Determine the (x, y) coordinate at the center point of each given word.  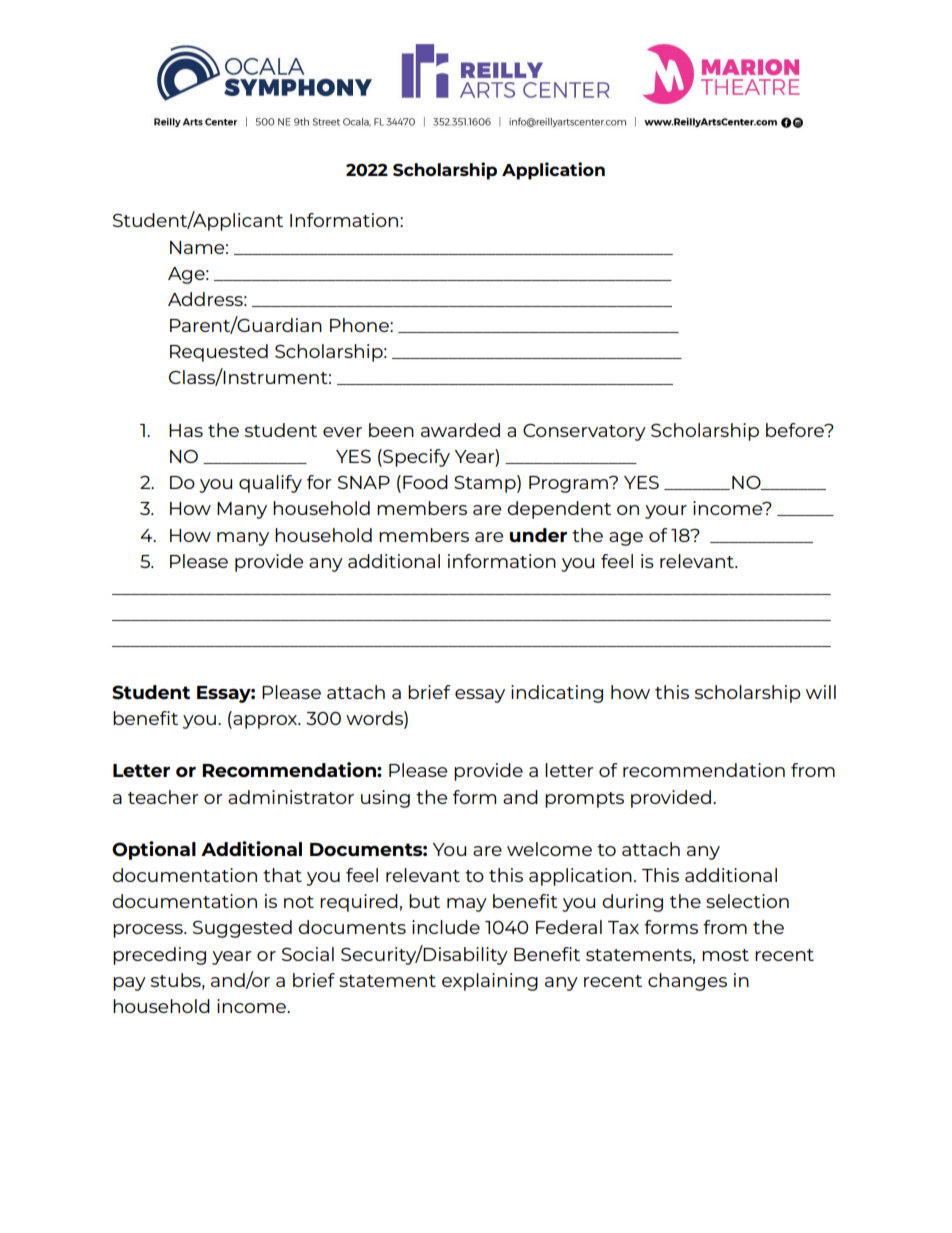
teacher (163, 797)
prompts (584, 800)
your (666, 512)
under (538, 535)
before (796, 430)
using (385, 799)
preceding (159, 956)
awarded (460, 430)
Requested (219, 353)
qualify (270, 484)
